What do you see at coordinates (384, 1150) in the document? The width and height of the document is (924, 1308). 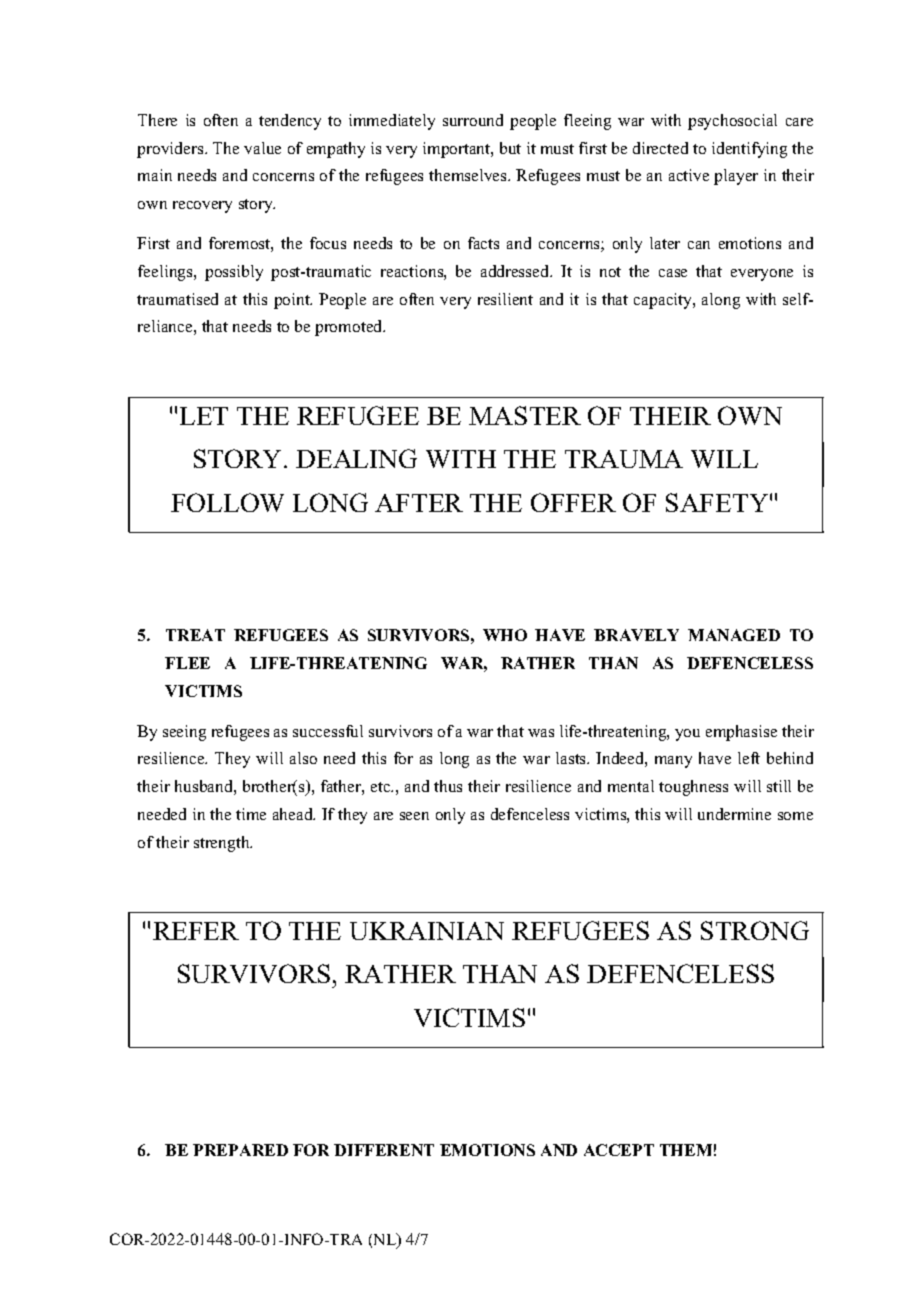 I see `DIFFERENT` at bounding box center [384, 1150].
